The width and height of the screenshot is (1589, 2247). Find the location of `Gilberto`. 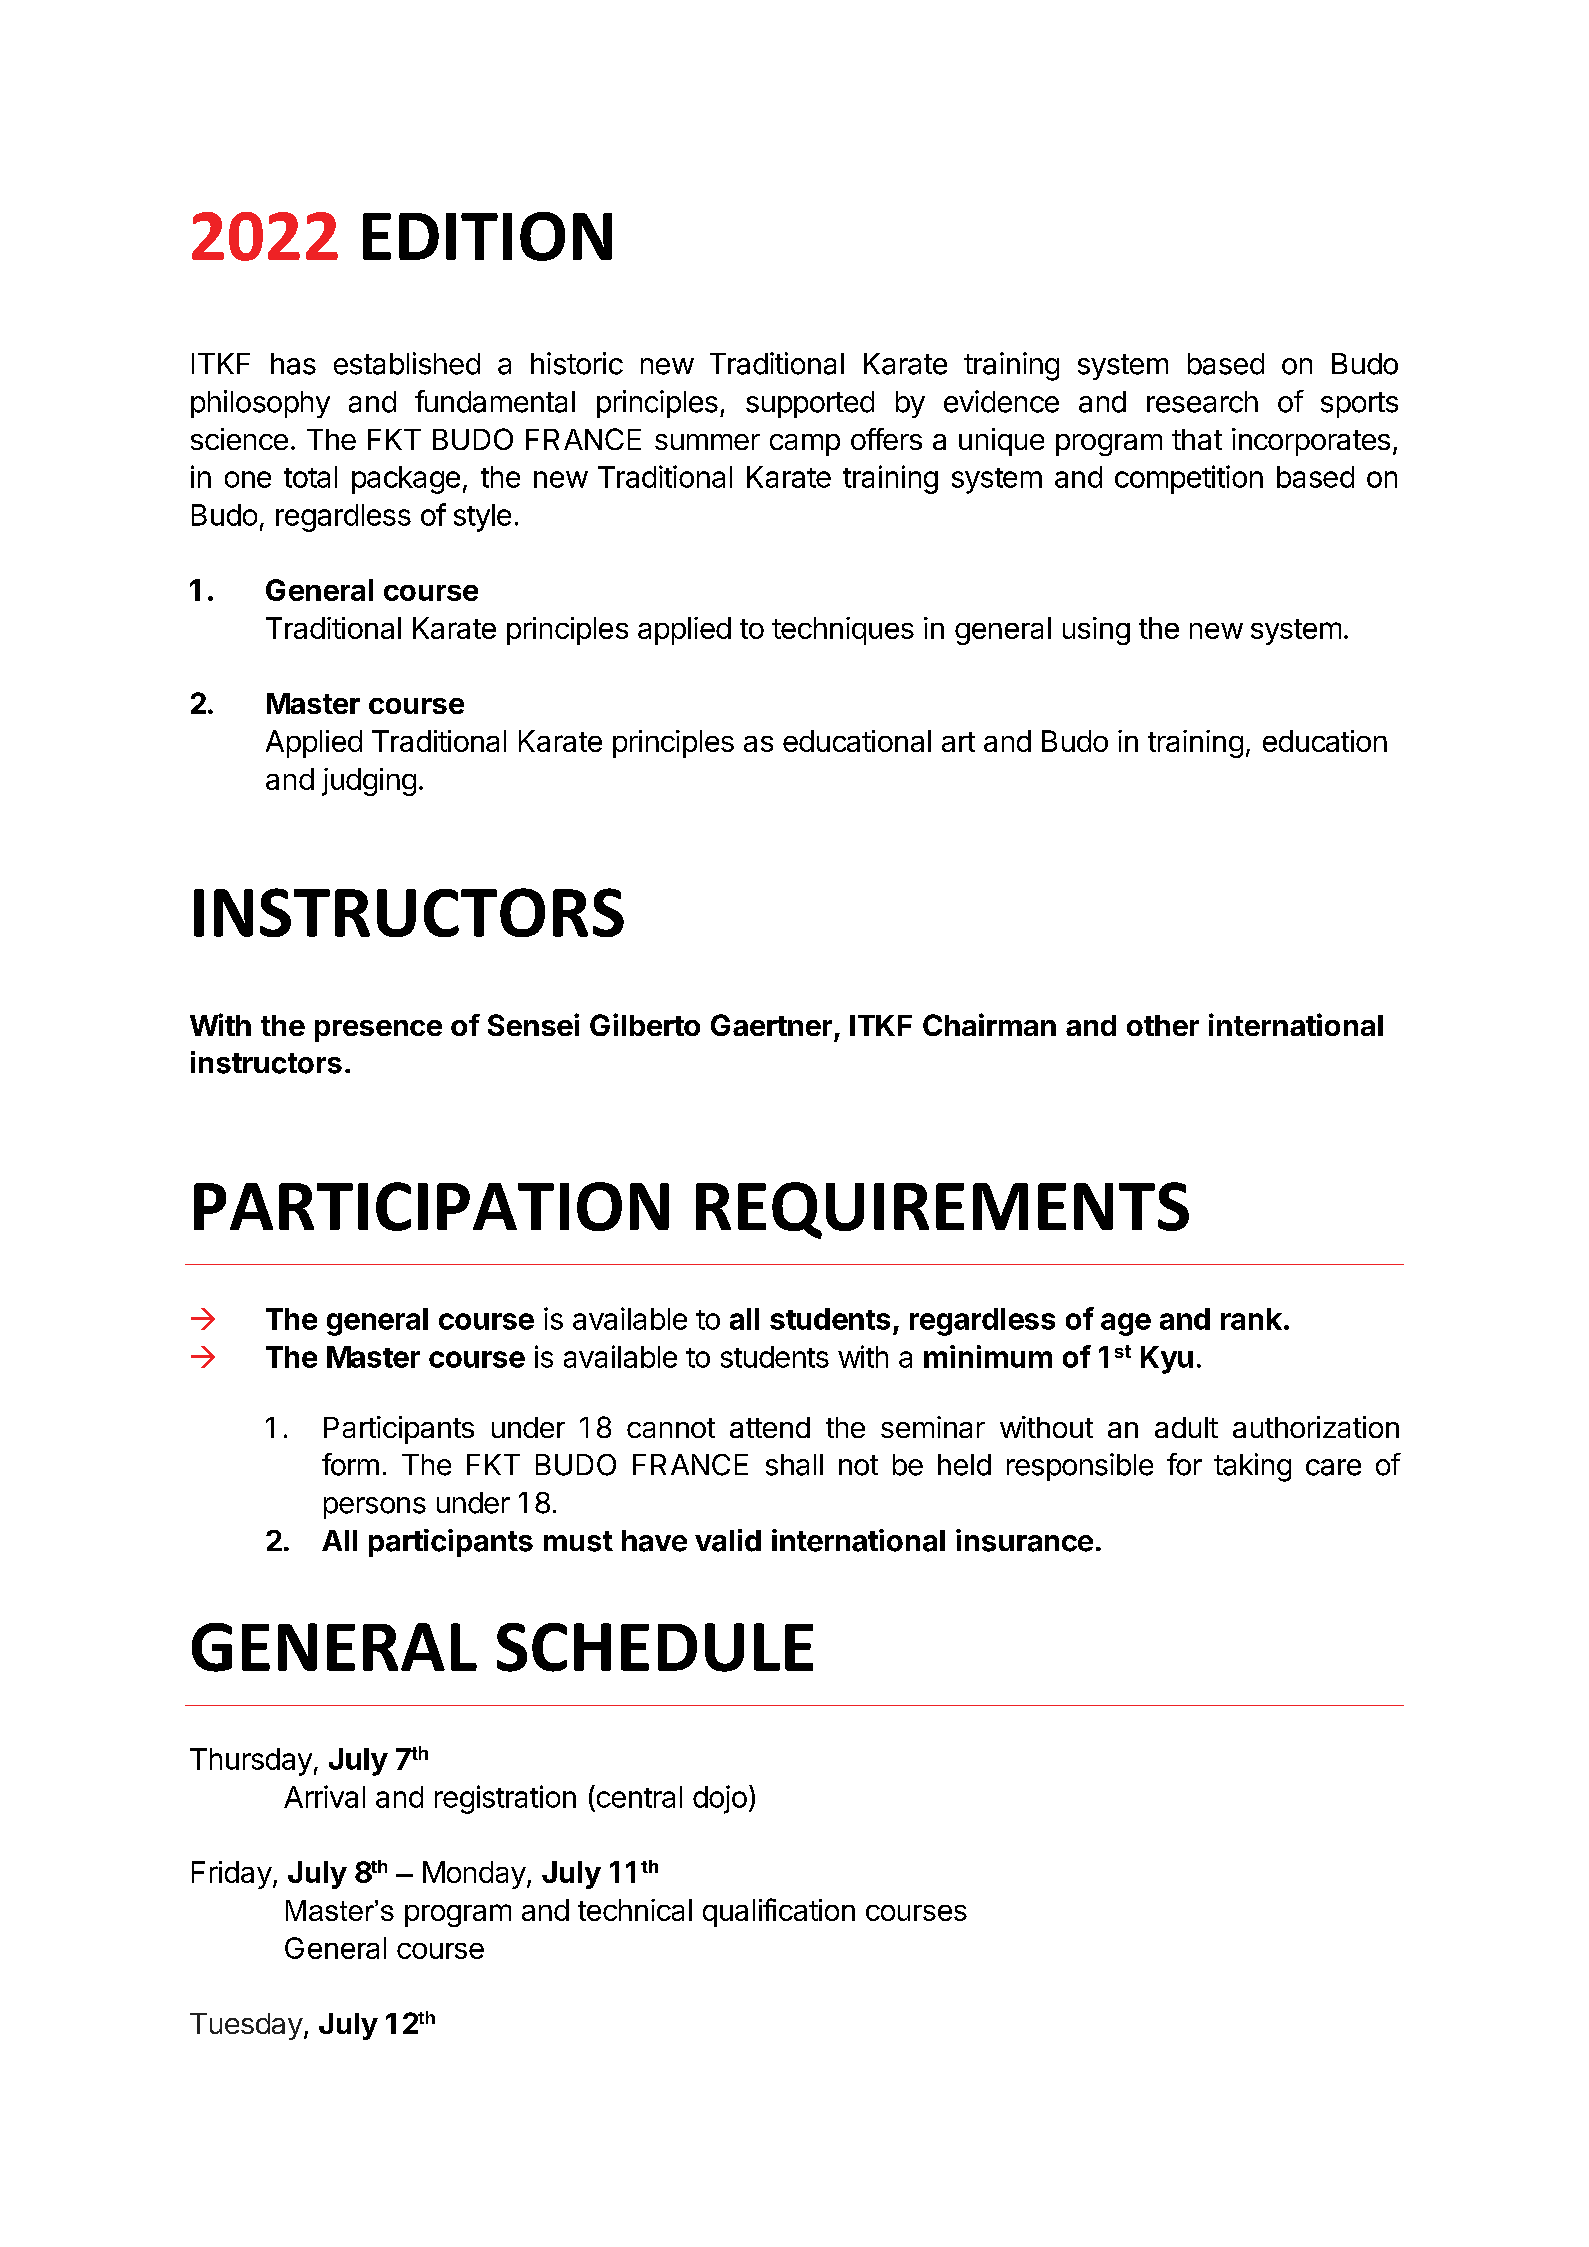

Gilberto is located at coordinates (645, 1024).
